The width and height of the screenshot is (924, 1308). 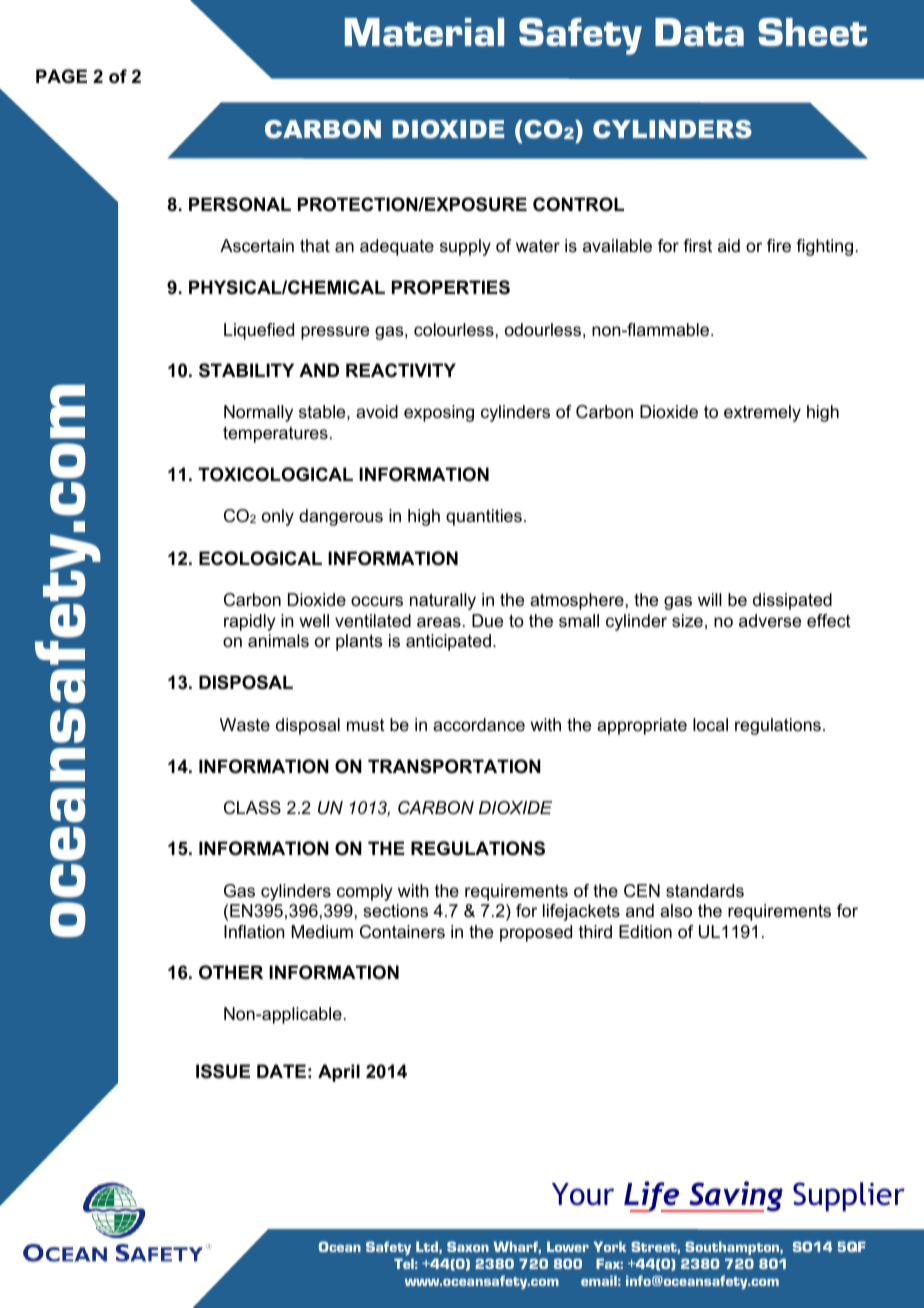 What do you see at coordinates (259, 331) in the screenshot?
I see `Liquefied` at bounding box center [259, 331].
